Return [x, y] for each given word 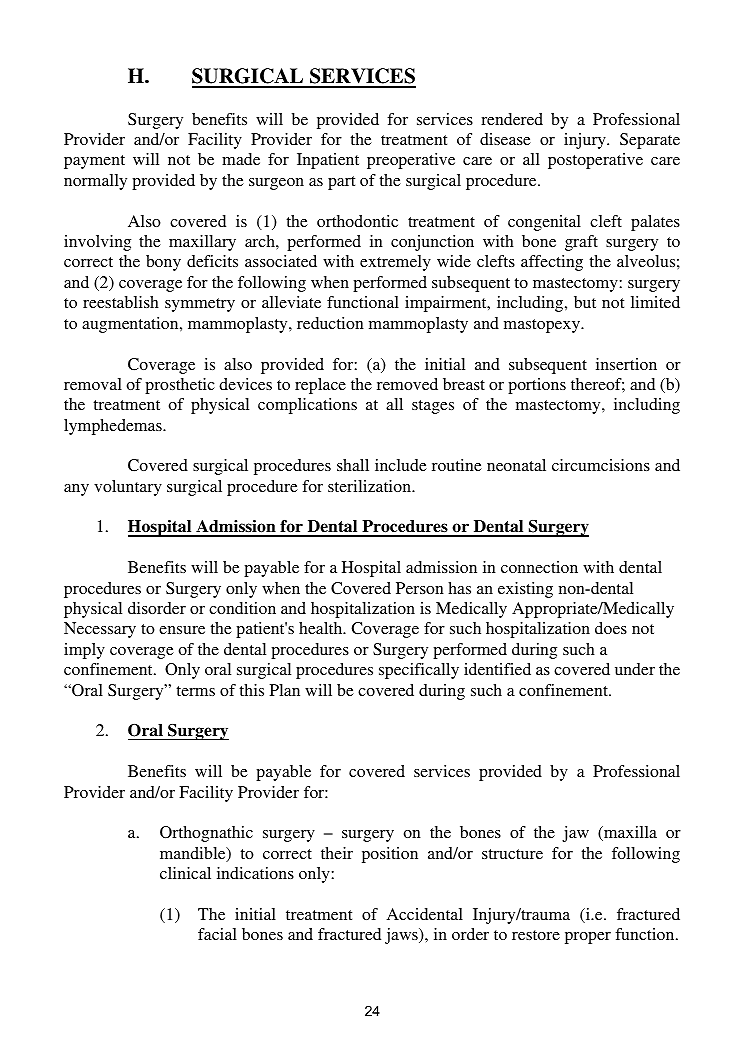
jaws [402, 936]
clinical [185, 873]
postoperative [595, 161]
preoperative [411, 161]
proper [588, 938]
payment [94, 162]
